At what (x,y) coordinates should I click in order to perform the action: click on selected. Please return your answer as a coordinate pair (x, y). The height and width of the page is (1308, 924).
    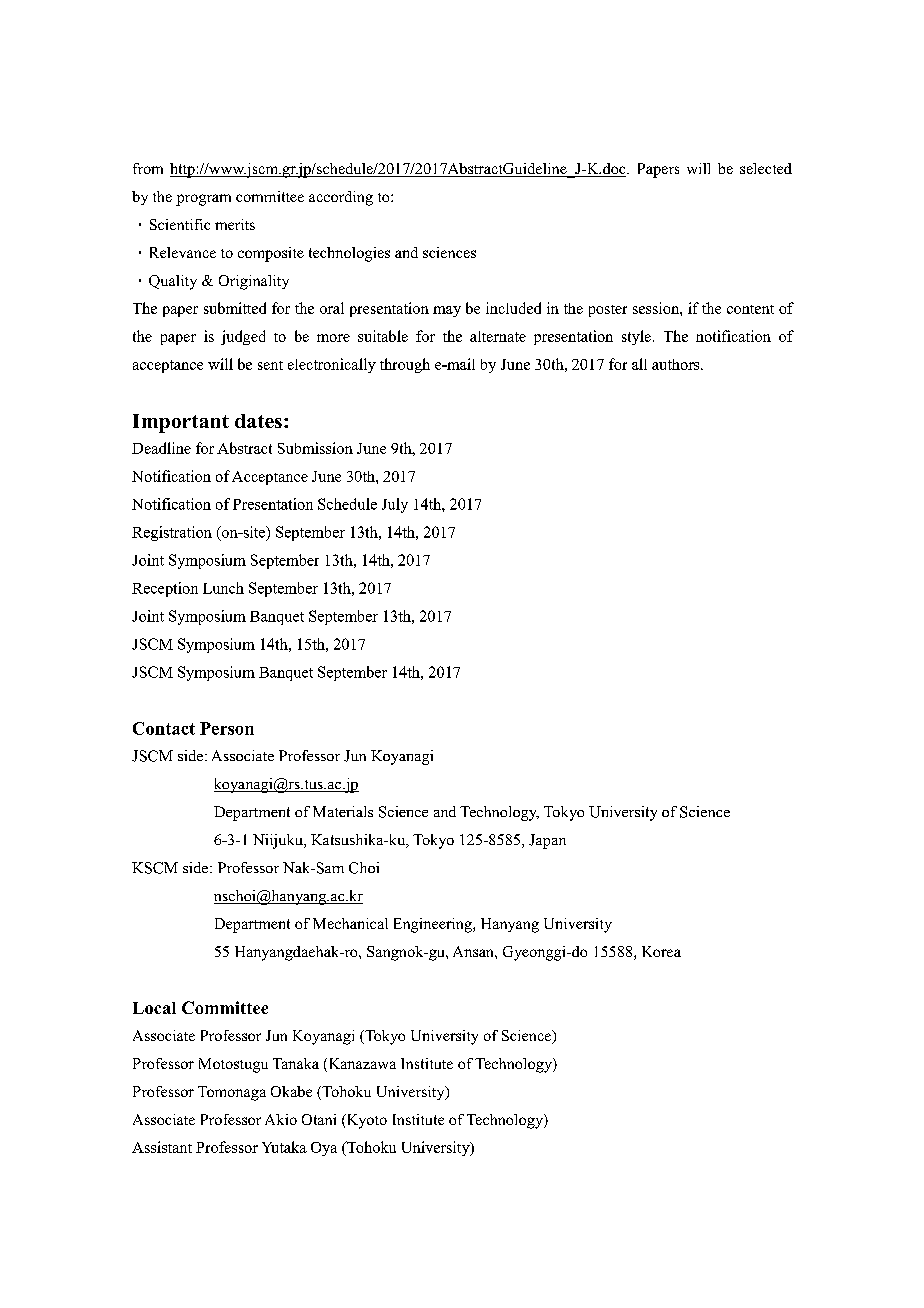
    Looking at the image, I should click on (766, 168).
